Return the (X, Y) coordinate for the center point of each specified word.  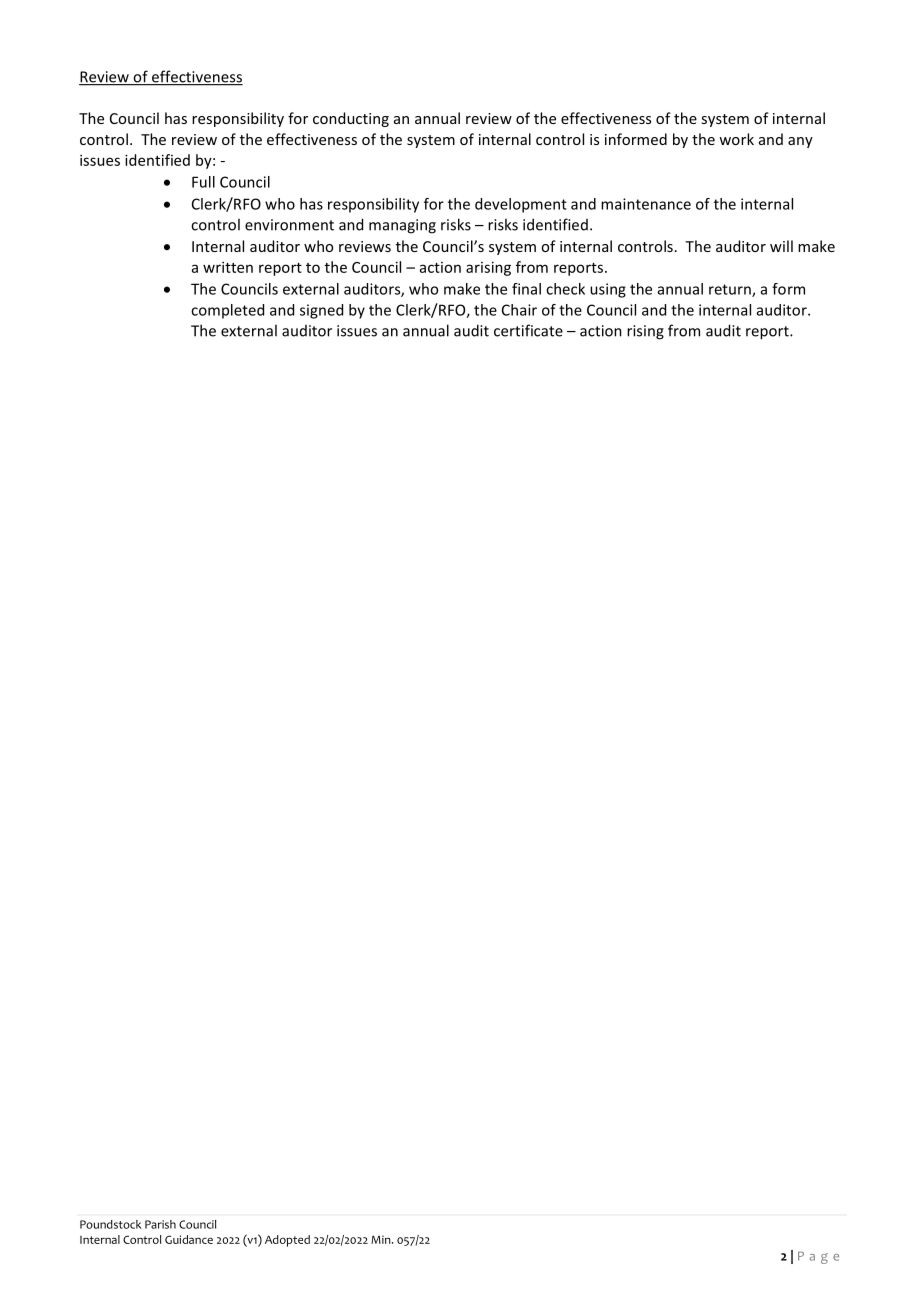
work (736, 139)
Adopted (287, 1241)
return (731, 290)
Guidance (189, 1239)
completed (227, 311)
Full (203, 182)
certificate (528, 330)
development (521, 205)
